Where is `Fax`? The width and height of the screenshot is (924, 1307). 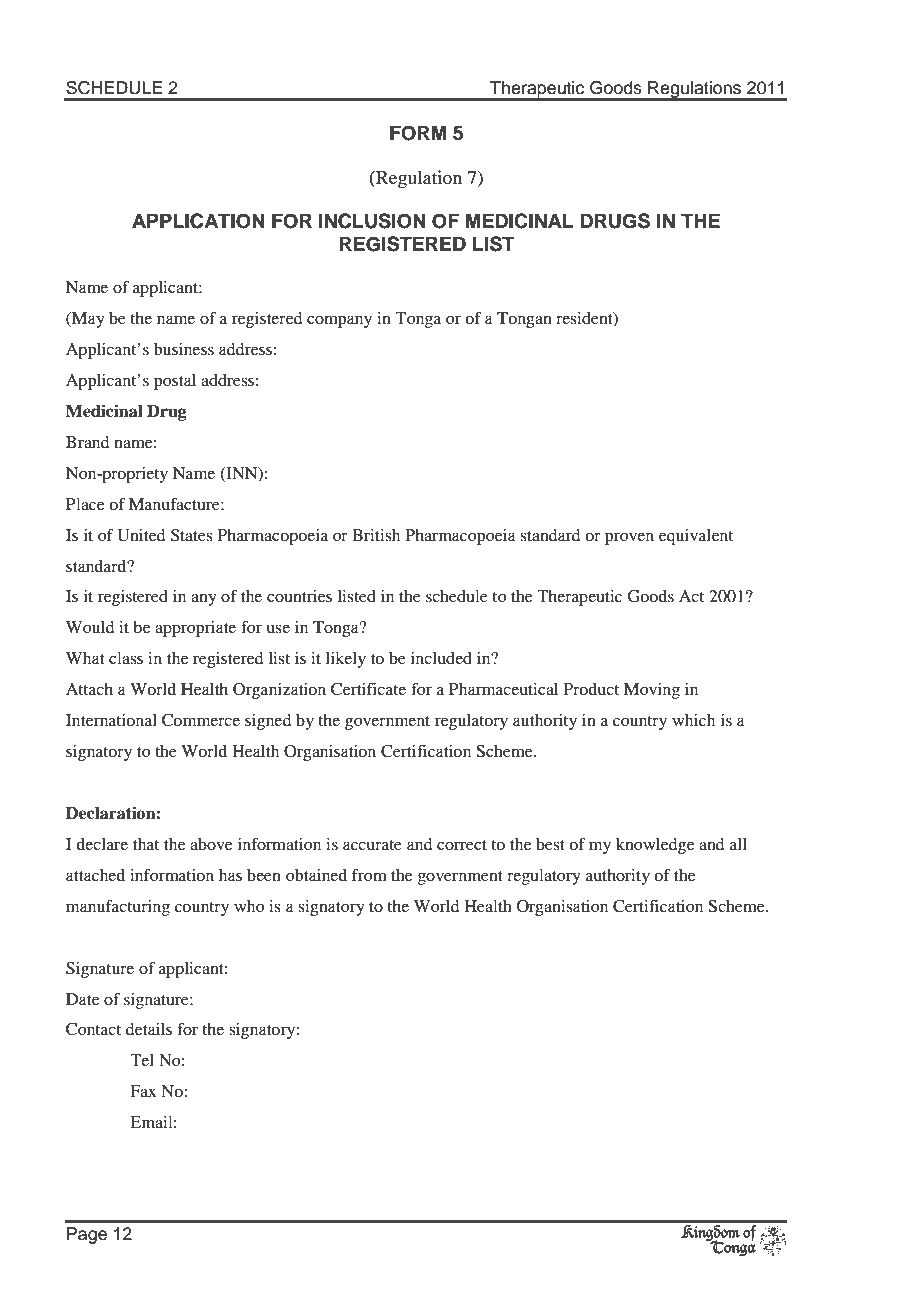
Fax is located at coordinates (143, 1091).
